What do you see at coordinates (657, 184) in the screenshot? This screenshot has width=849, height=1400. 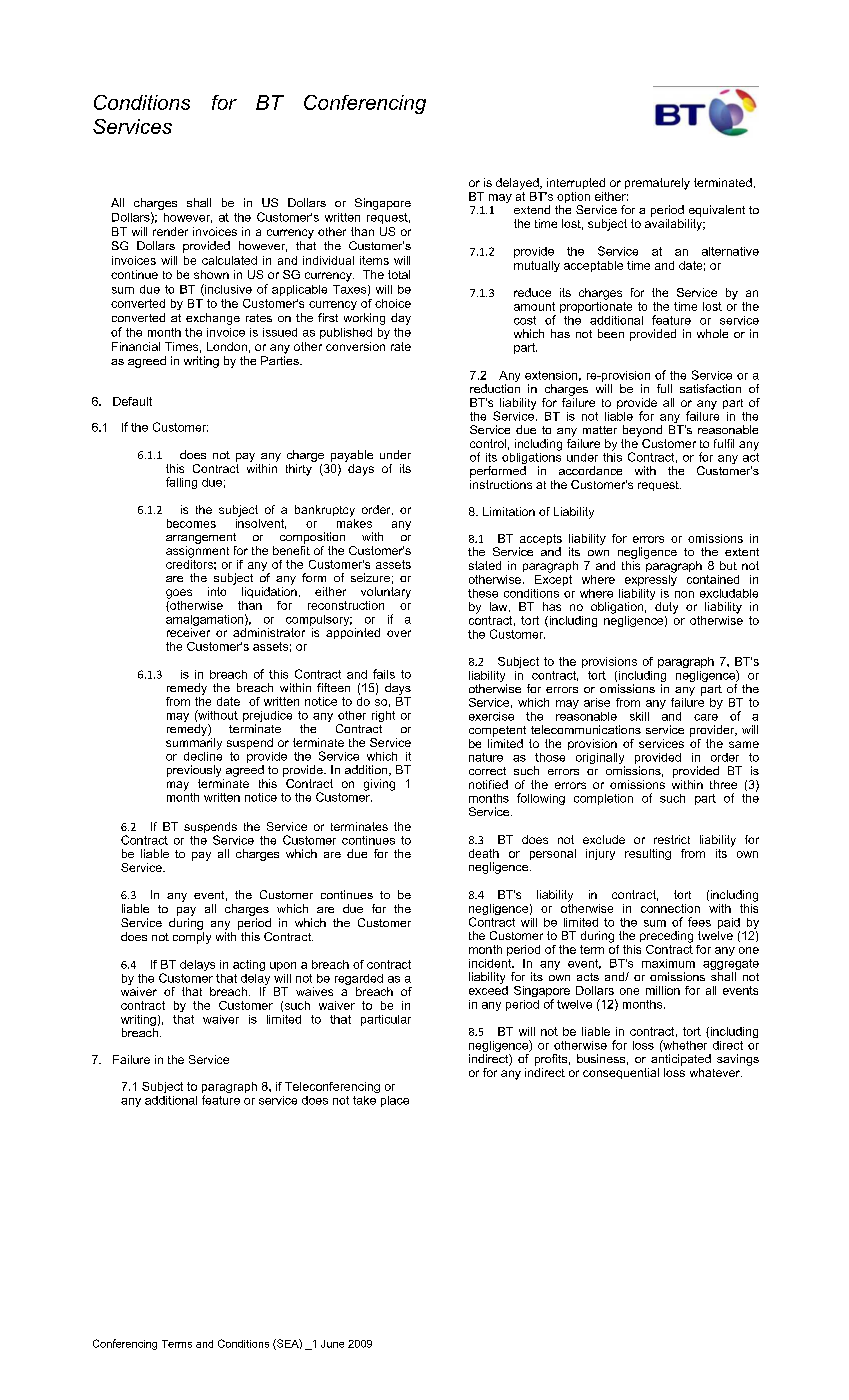 I see `prematurely` at bounding box center [657, 184].
